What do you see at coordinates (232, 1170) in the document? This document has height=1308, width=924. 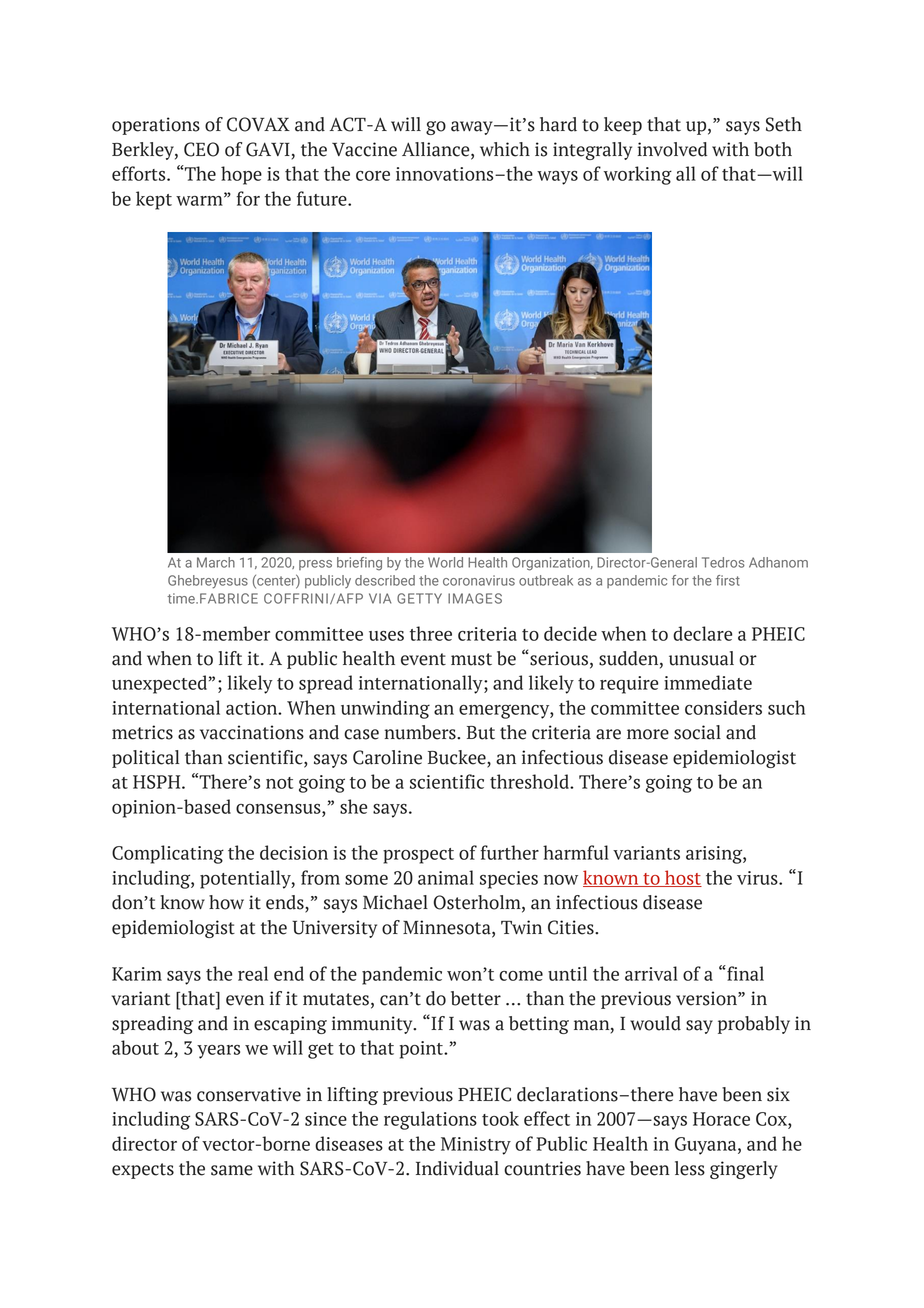 I see `same` at bounding box center [232, 1170].
